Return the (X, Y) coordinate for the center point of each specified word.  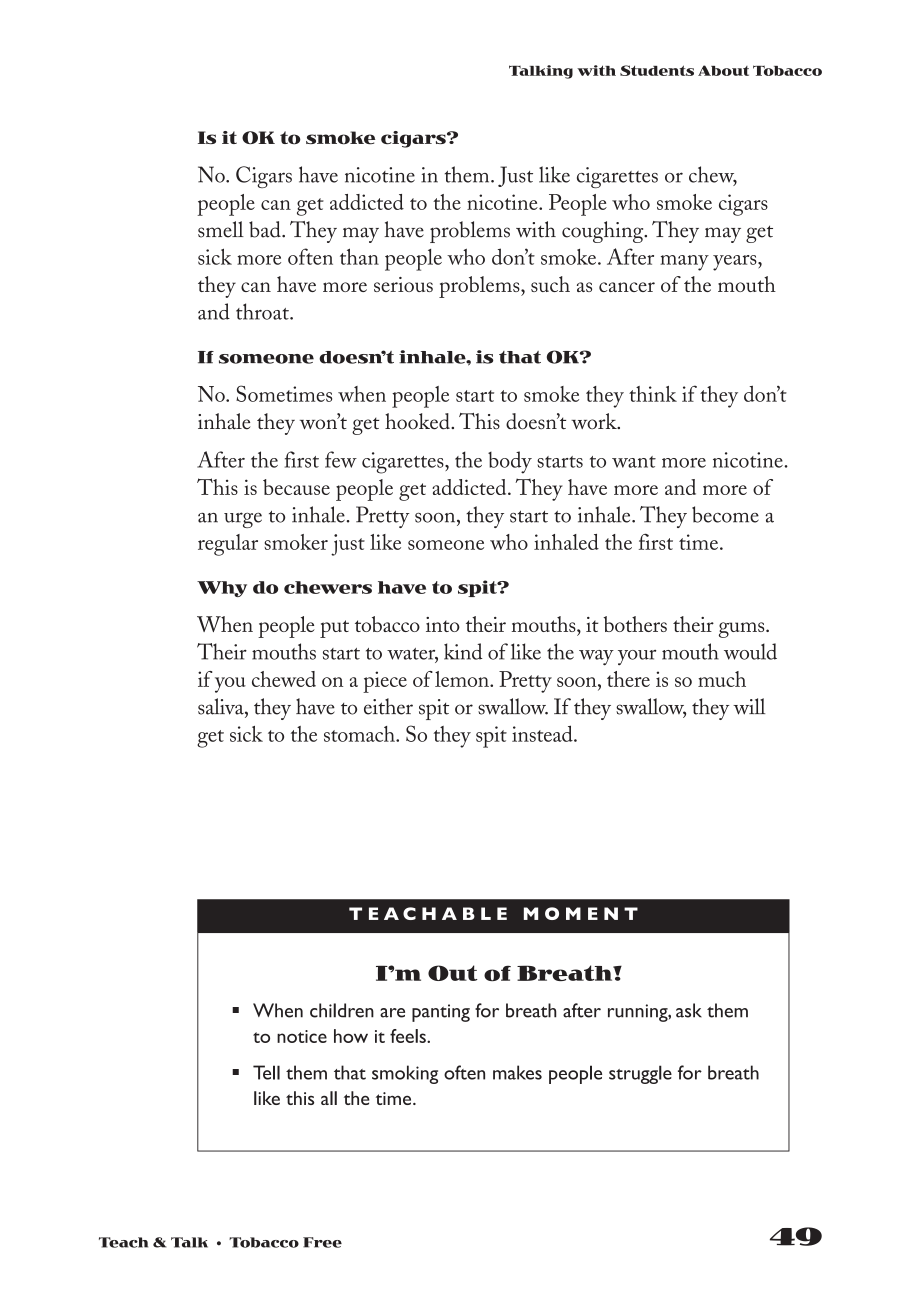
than (359, 256)
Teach (123, 1242)
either (388, 706)
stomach (360, 734)
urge (243, 520)
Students (657, 70)
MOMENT (581, 913)
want (634, 462)
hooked (418, 421)
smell (221, 229)
